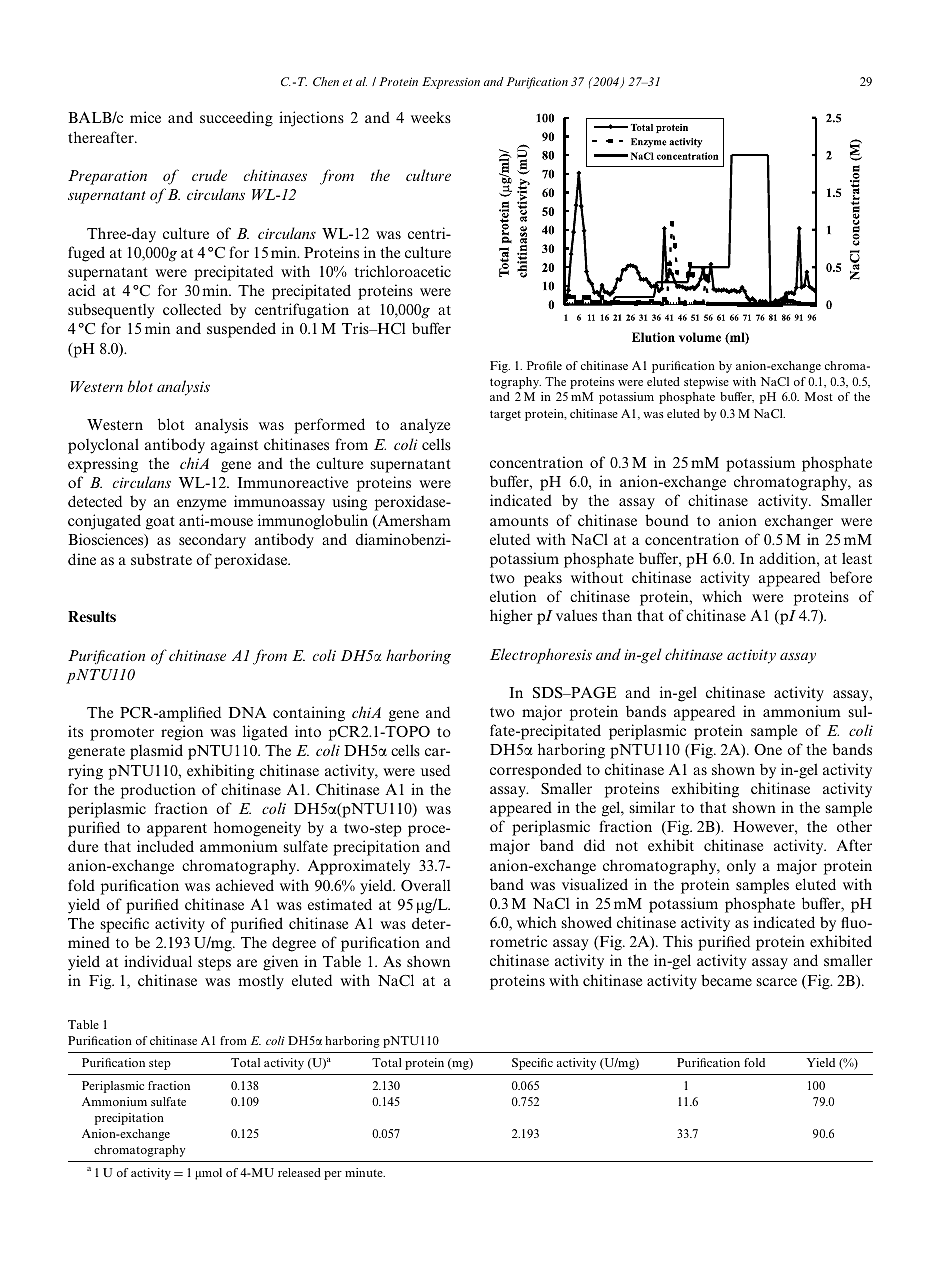 The image size is (952, 1271). Describe the element at coordinates (511, 617) in the page. I see `higher` at that location.
